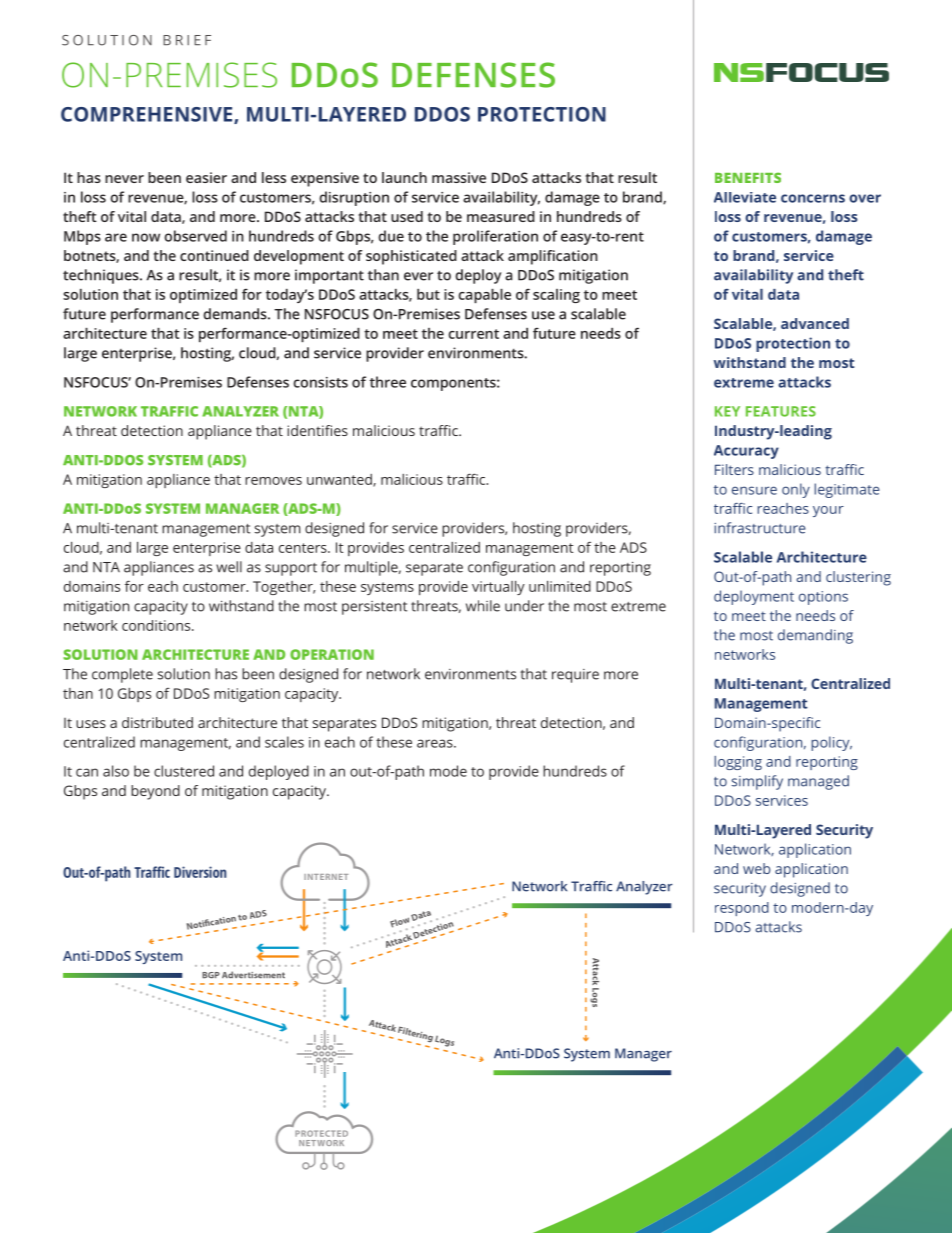  What do you see at coordinates (321, 1133) in the document?
I see `PROTECTED` at bounding box center [321, 1133].
